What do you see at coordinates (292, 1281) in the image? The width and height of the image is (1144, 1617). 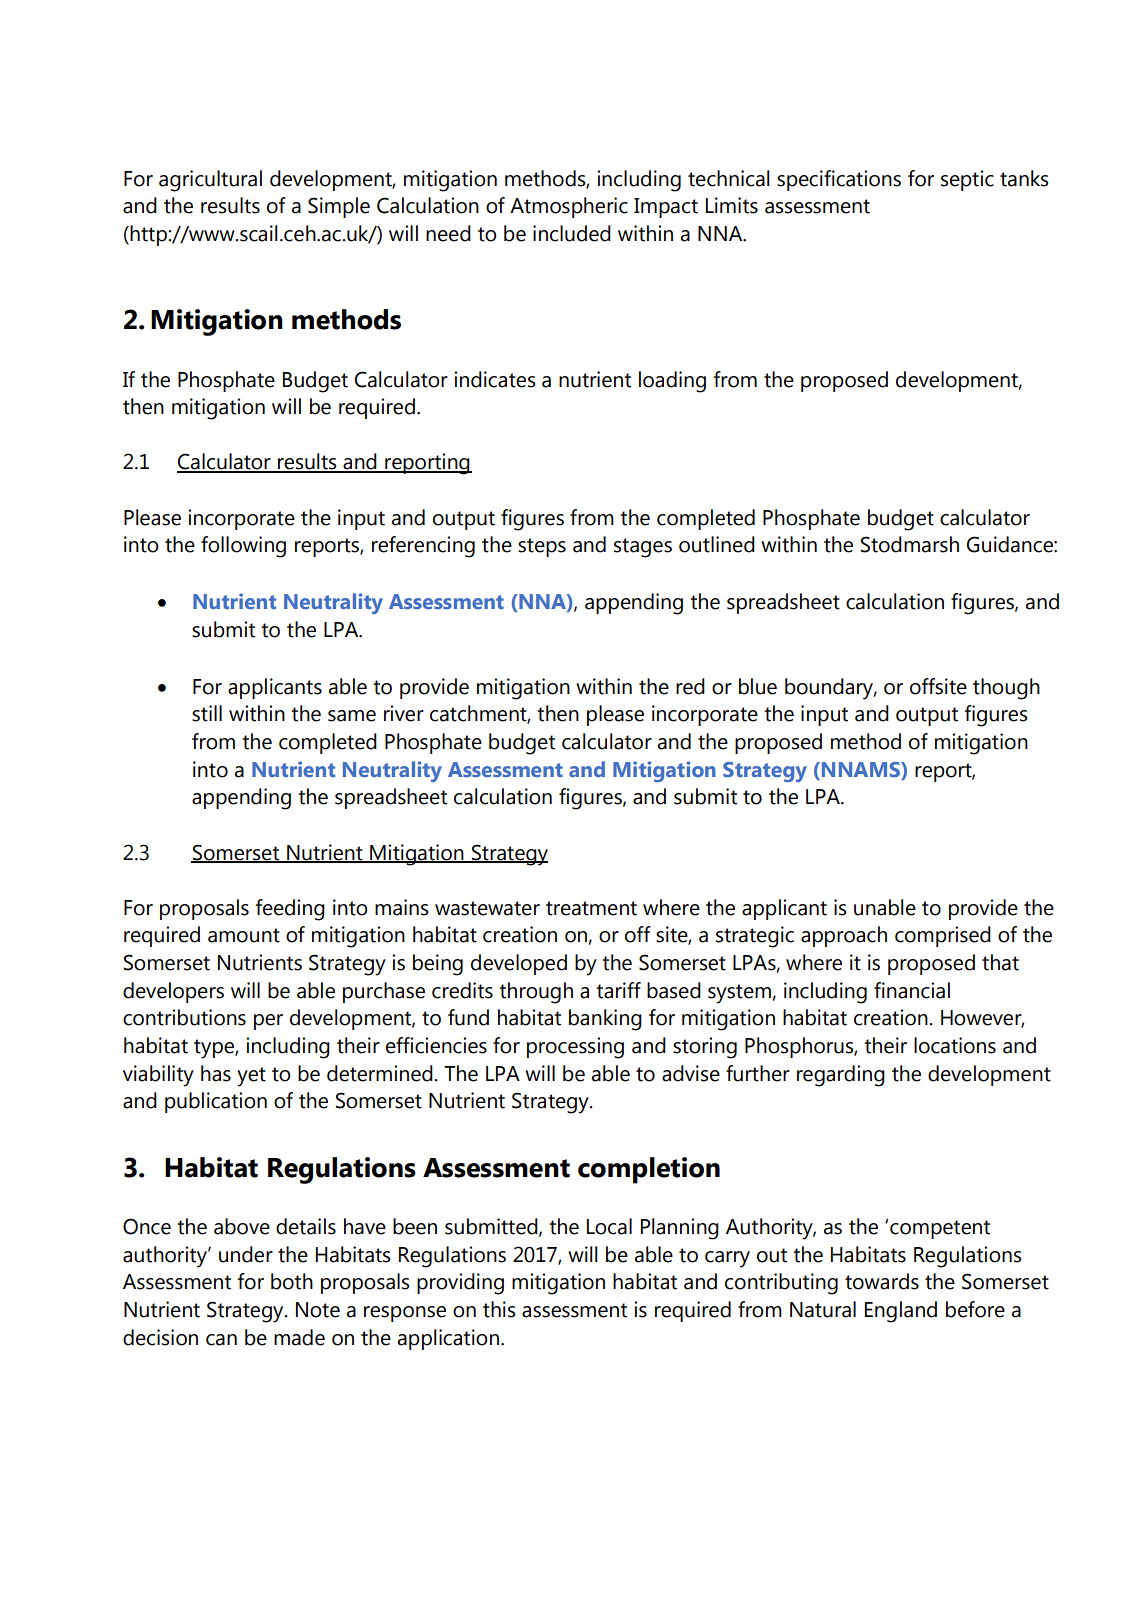 I see `both` at bounding box center [292, 1281].
